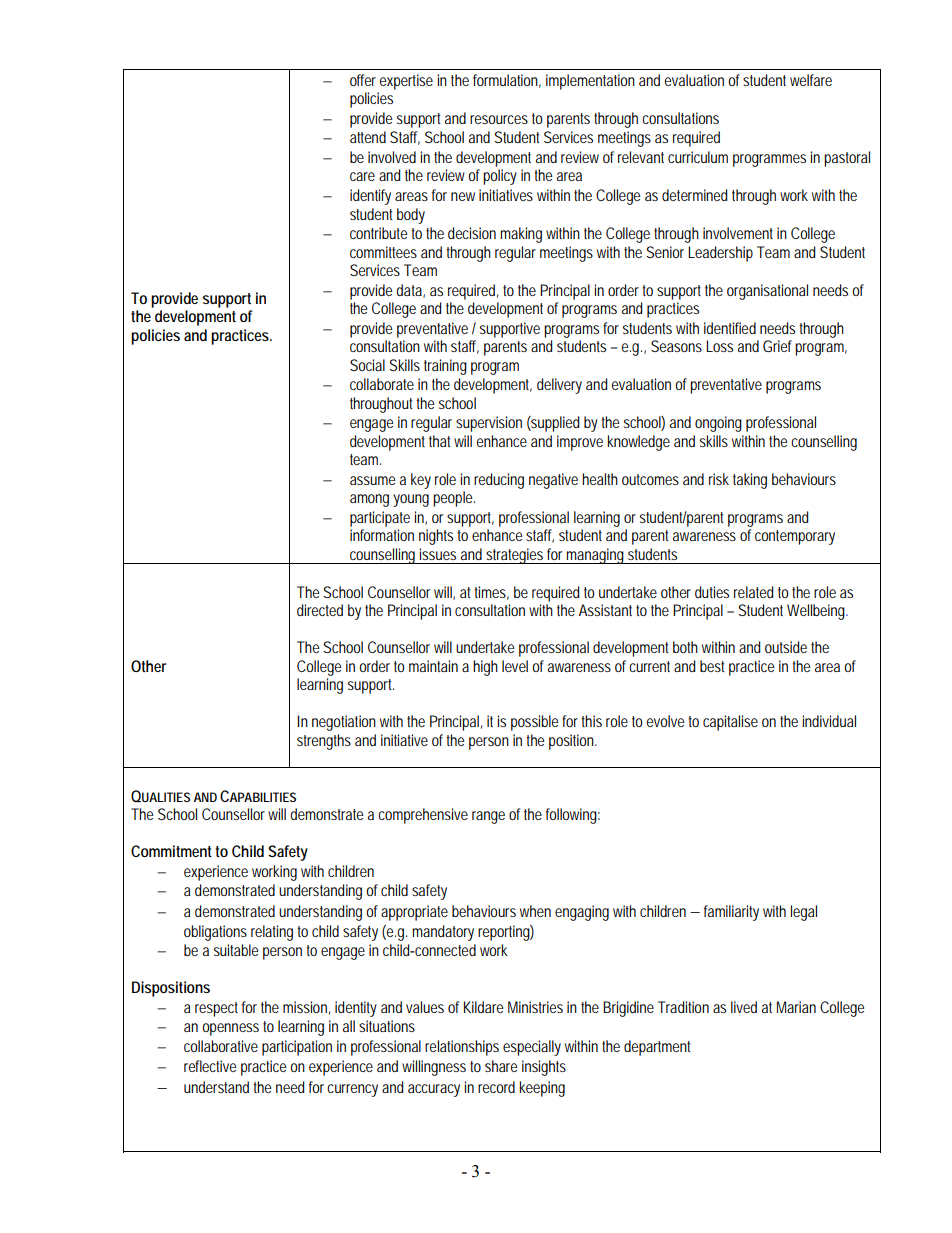  Describe the element at coordinates (718, 424) in the screenshot. I see `ongoing` at that location.
